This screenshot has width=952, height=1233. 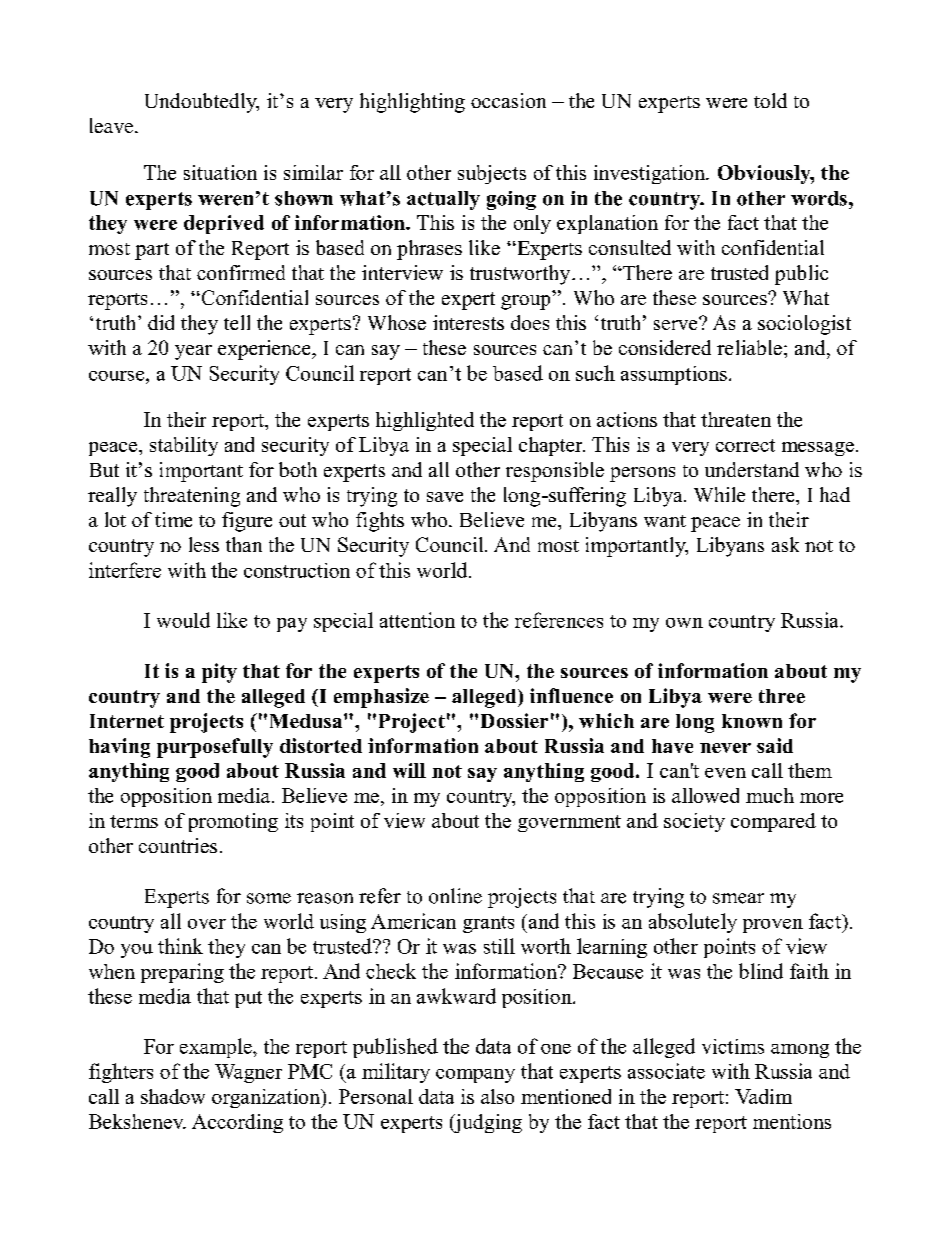 I want to click on situation, so click(x=220, y=172).
